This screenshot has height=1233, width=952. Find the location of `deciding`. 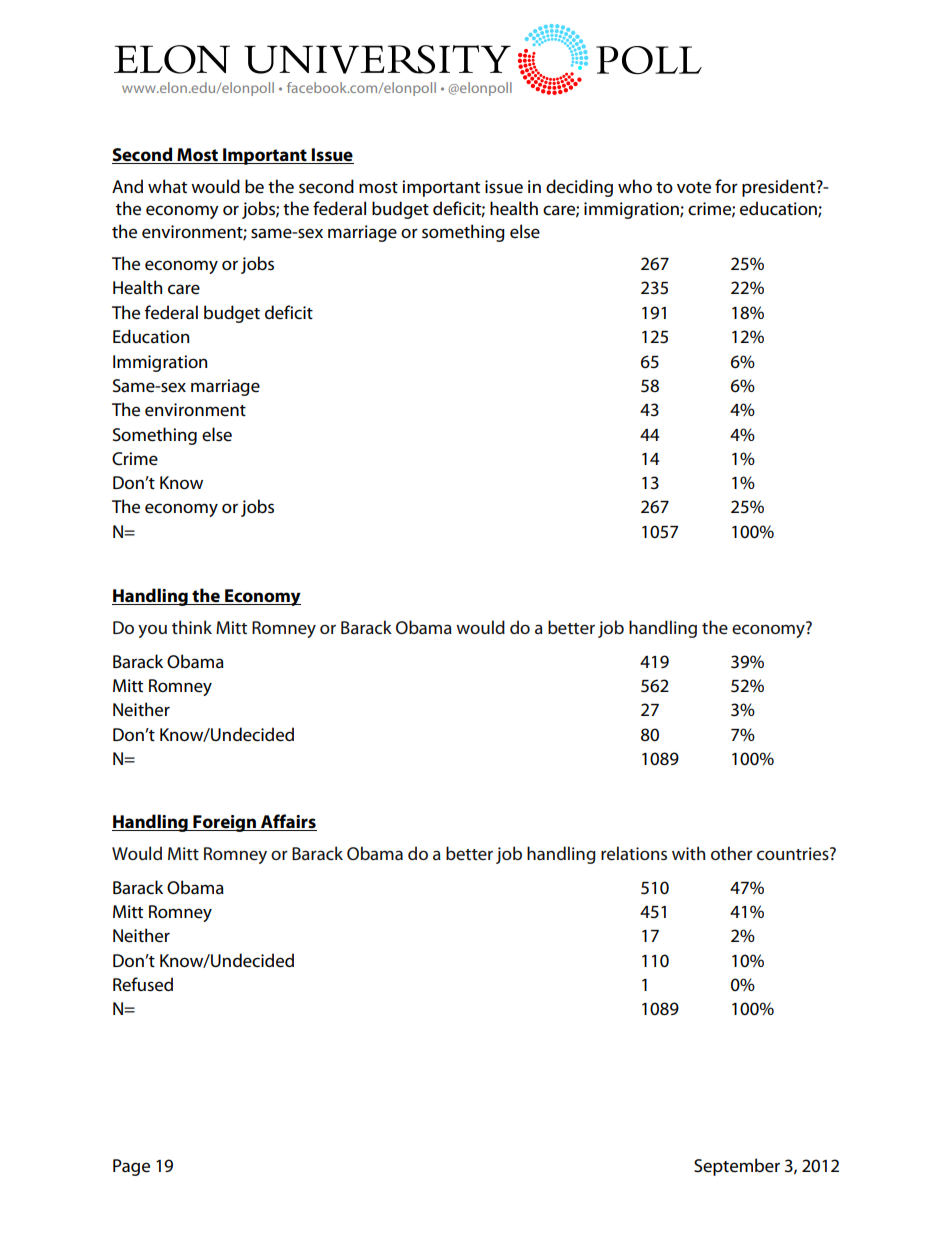

deciding is located at coordinates (579, 188).
